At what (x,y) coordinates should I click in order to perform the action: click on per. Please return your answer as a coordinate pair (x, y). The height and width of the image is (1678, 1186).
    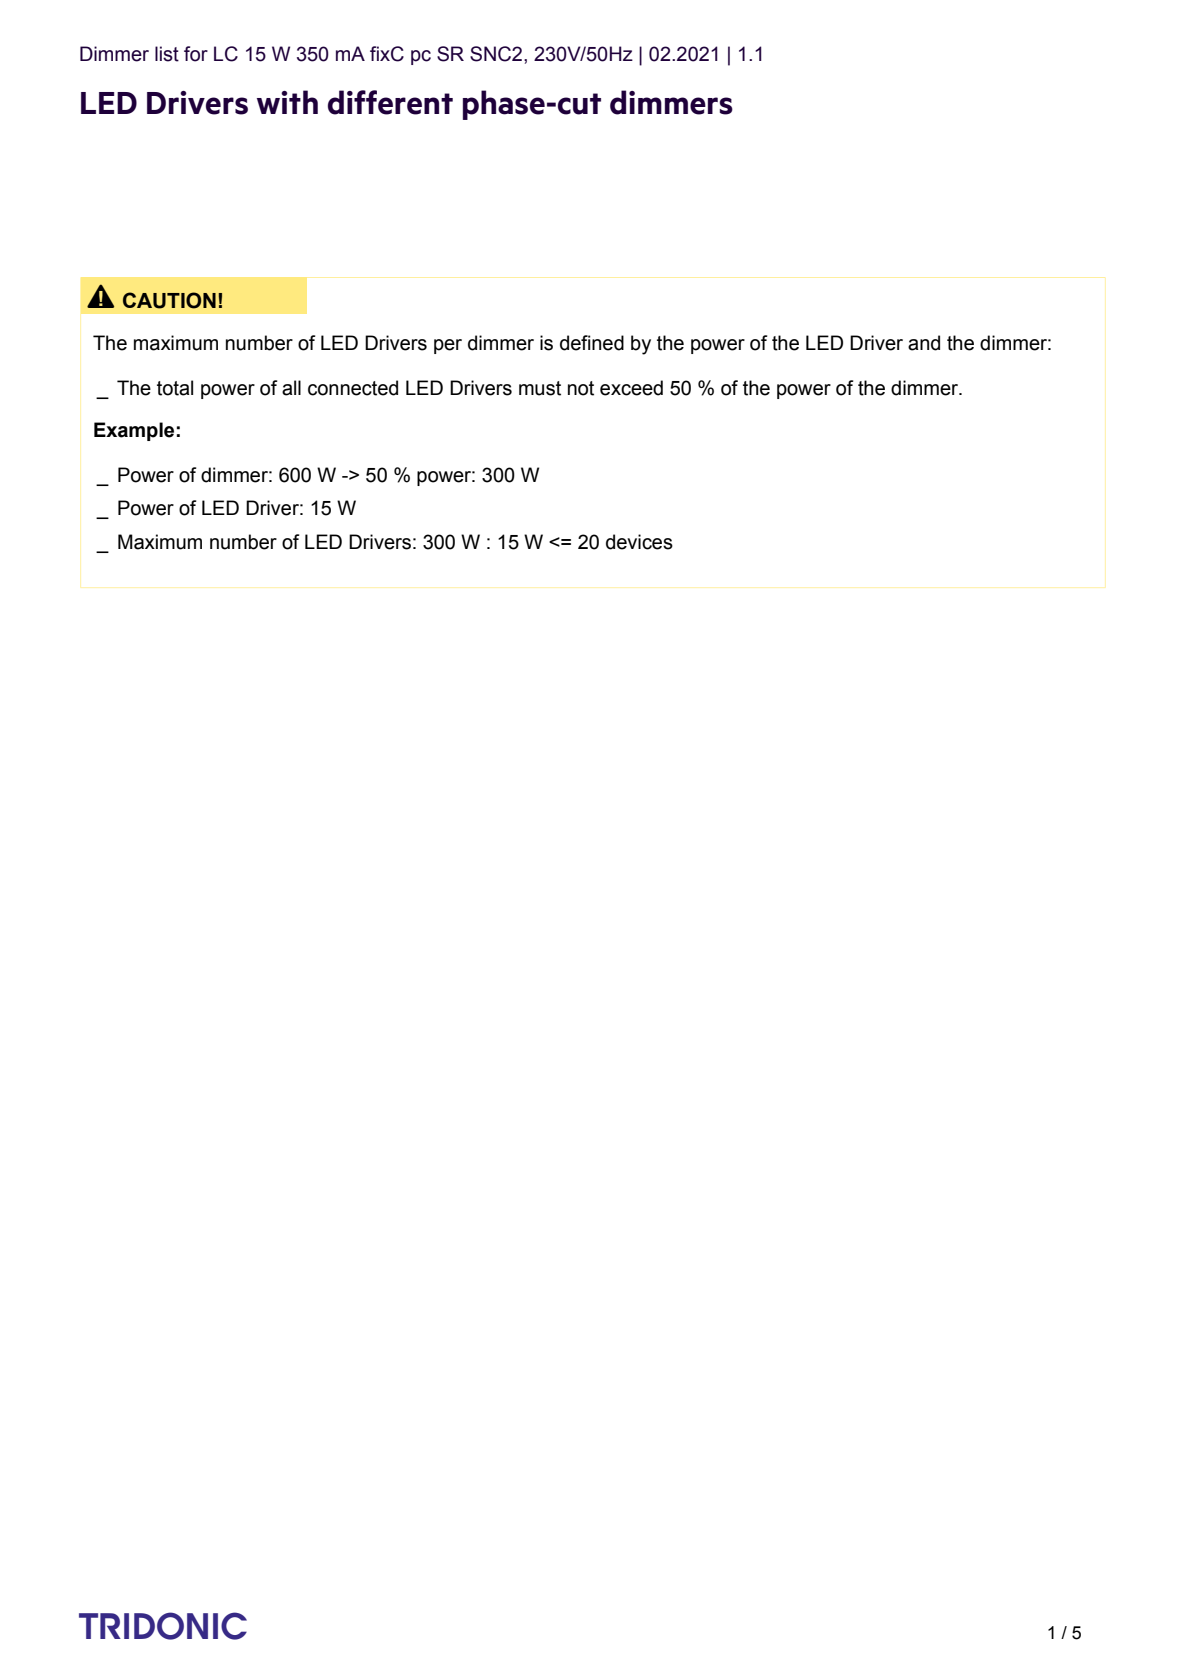
    Looking at the image, I should click on (448, 346).
